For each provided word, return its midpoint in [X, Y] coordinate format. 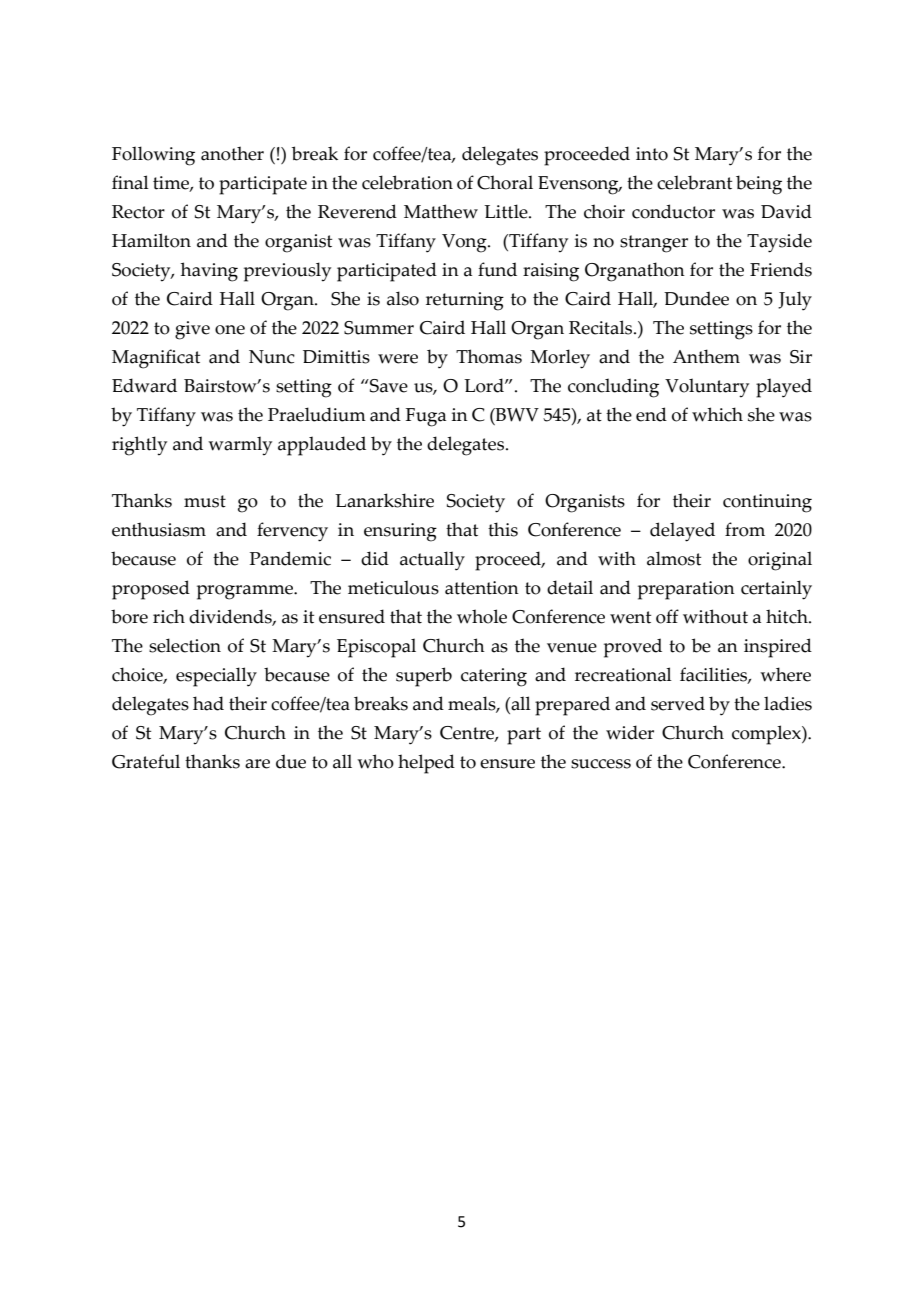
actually [432, 561]
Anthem [706, 356]
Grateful [146, 761]
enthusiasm [159, 529]
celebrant [694, 182]
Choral [505, 182]
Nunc [272, 357]
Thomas [489, 356]
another [232, 153]
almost [674, 558]
